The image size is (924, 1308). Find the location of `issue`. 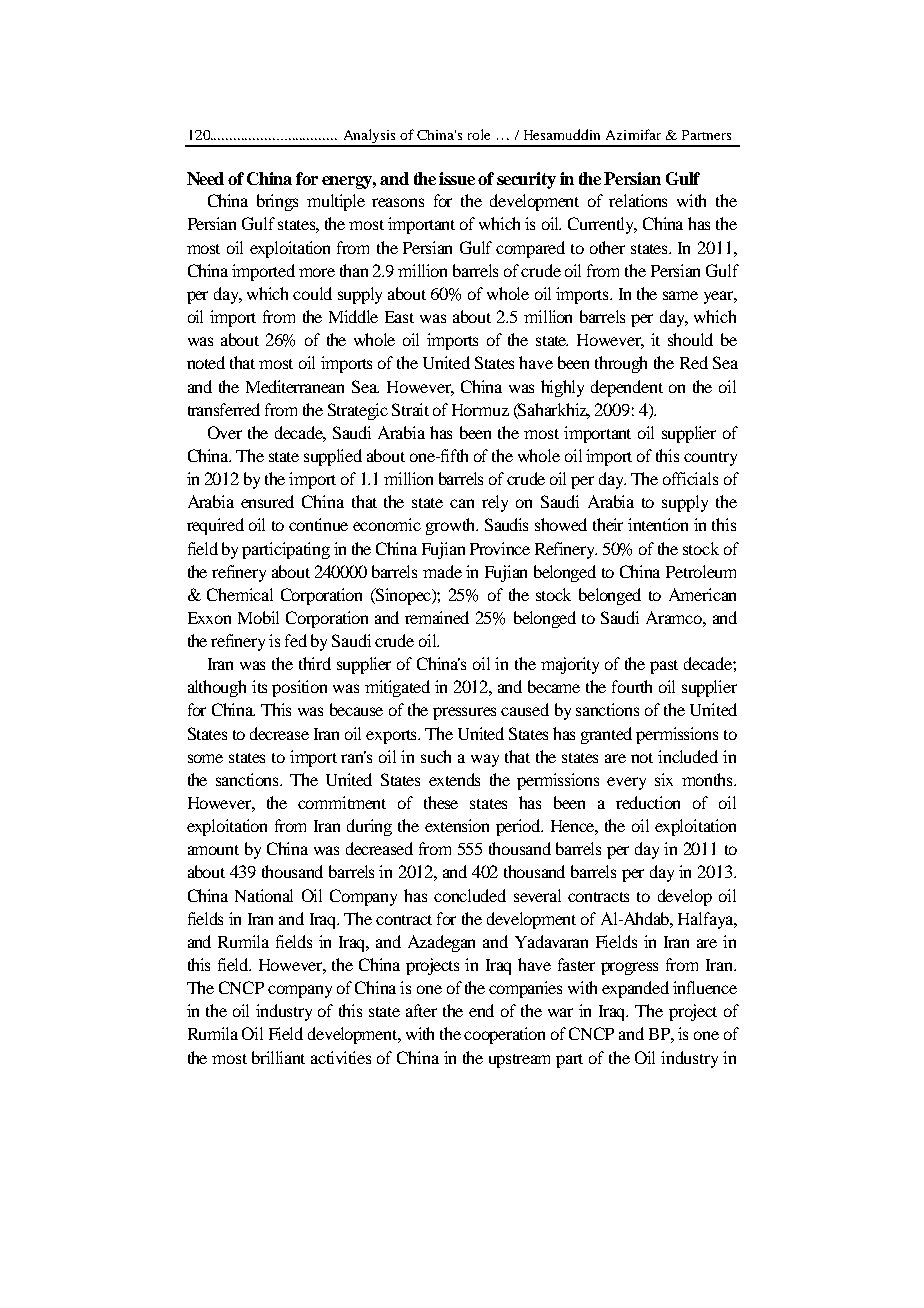

issue is located at coordinates (457, 178).
